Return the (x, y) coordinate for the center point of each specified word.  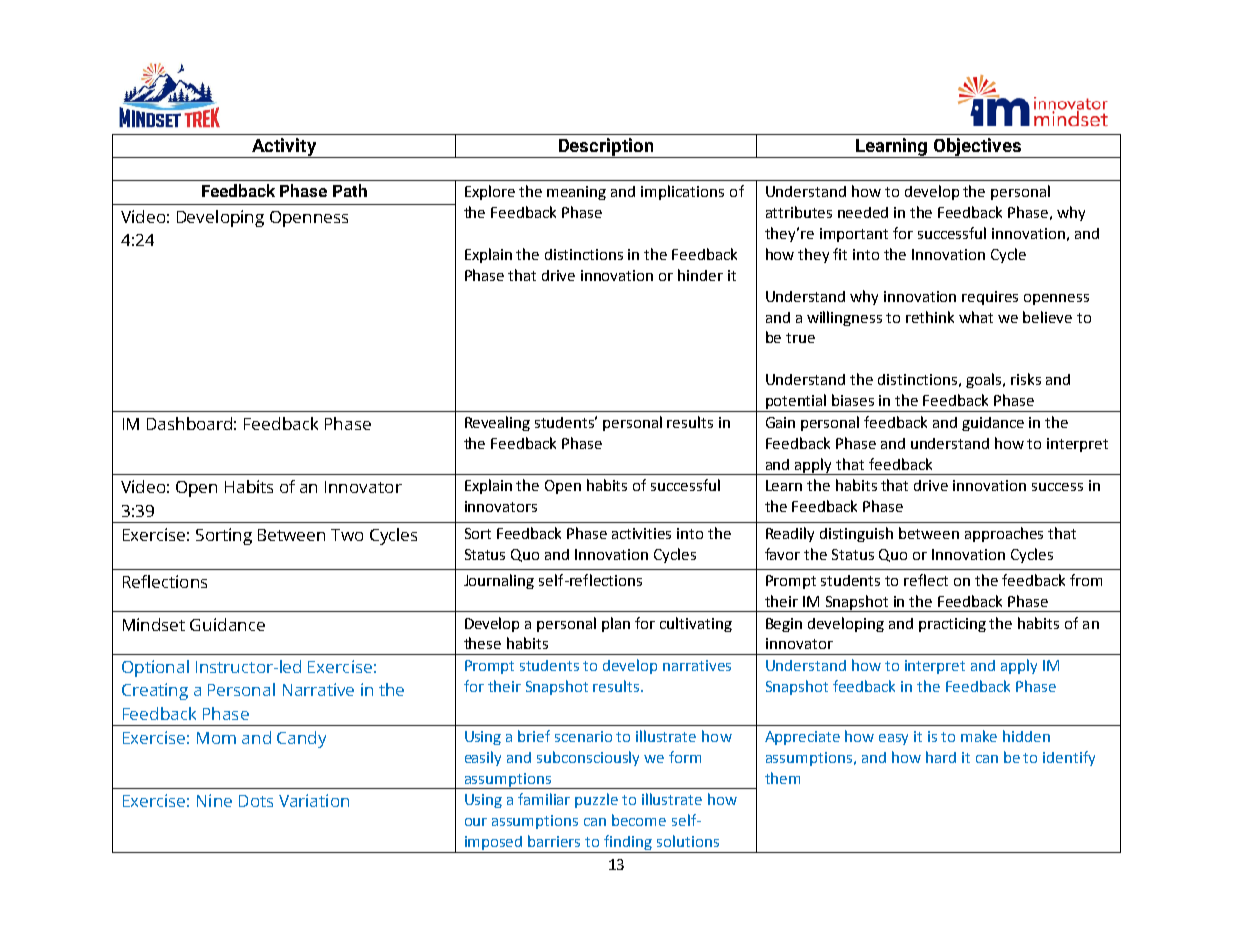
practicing (952, 625)
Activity (284, 148)
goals (985, 380)
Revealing (497, 423)
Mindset (154, 624)
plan (616, 624)
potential (797, 403)
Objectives (978, 148)
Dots (256, 801)
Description (606, 148)
